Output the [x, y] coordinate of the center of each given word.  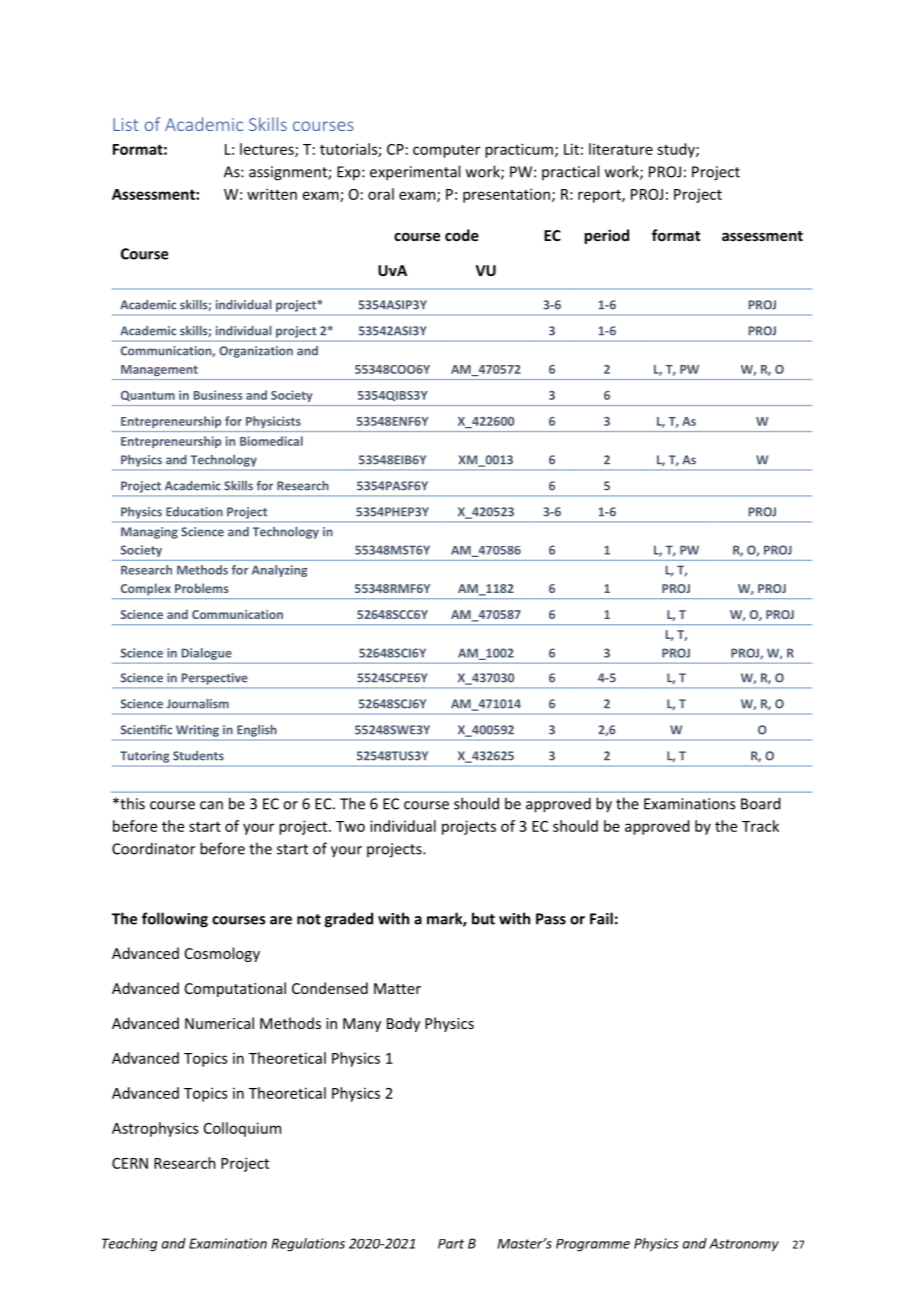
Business [218, 395]
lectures [268, 150]
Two [350, 826]
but [483, 918]
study [677, 150]
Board [760, 803]
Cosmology [222, 954]
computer [446, 151]
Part [451, 1244]
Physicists [273, 422]
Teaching [129, 1245]
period [606, 236]
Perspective [215, 679]
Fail [601, 918]
